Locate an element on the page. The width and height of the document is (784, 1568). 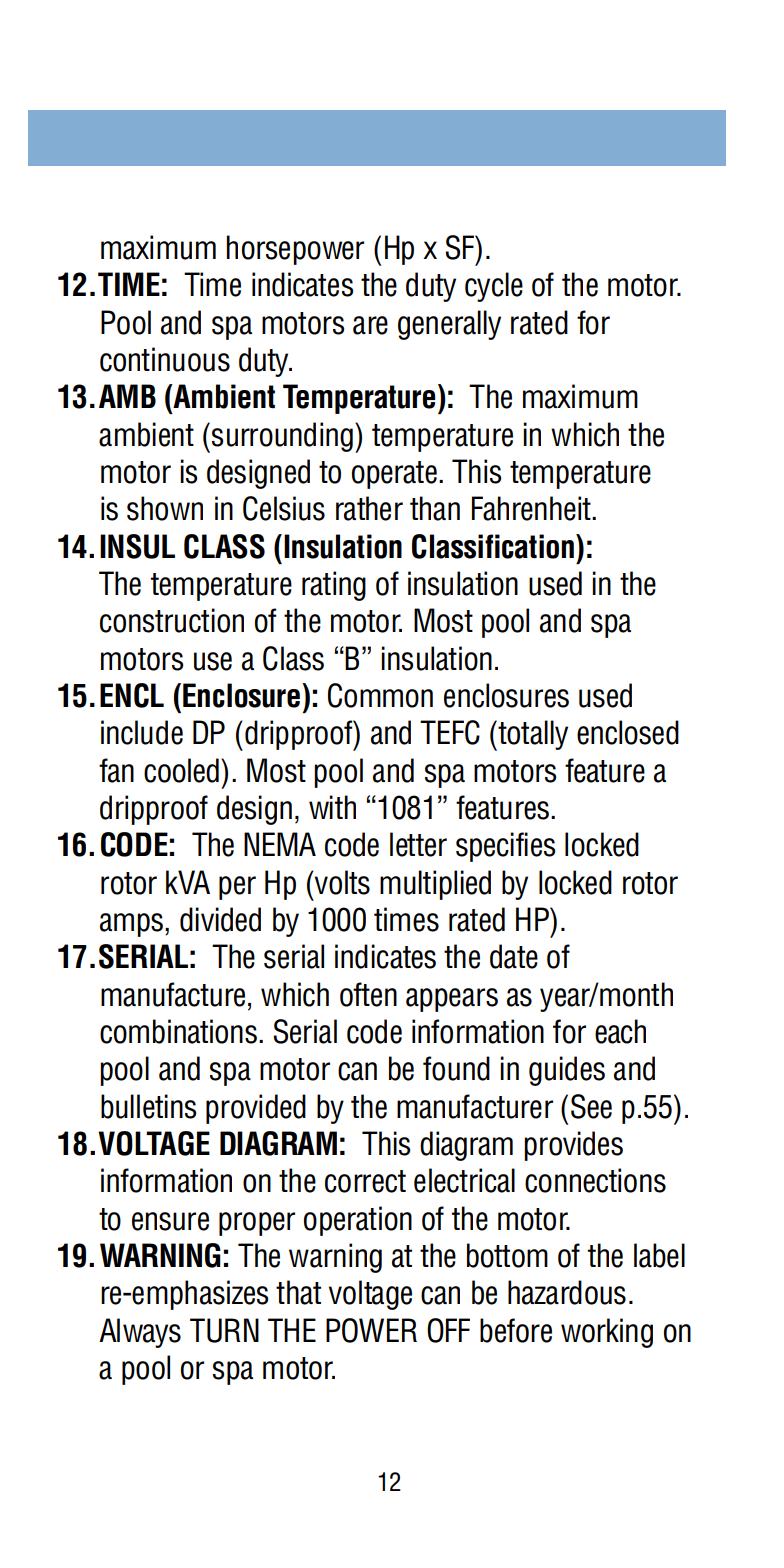
TURN is located at coordinates (224, 1330).
